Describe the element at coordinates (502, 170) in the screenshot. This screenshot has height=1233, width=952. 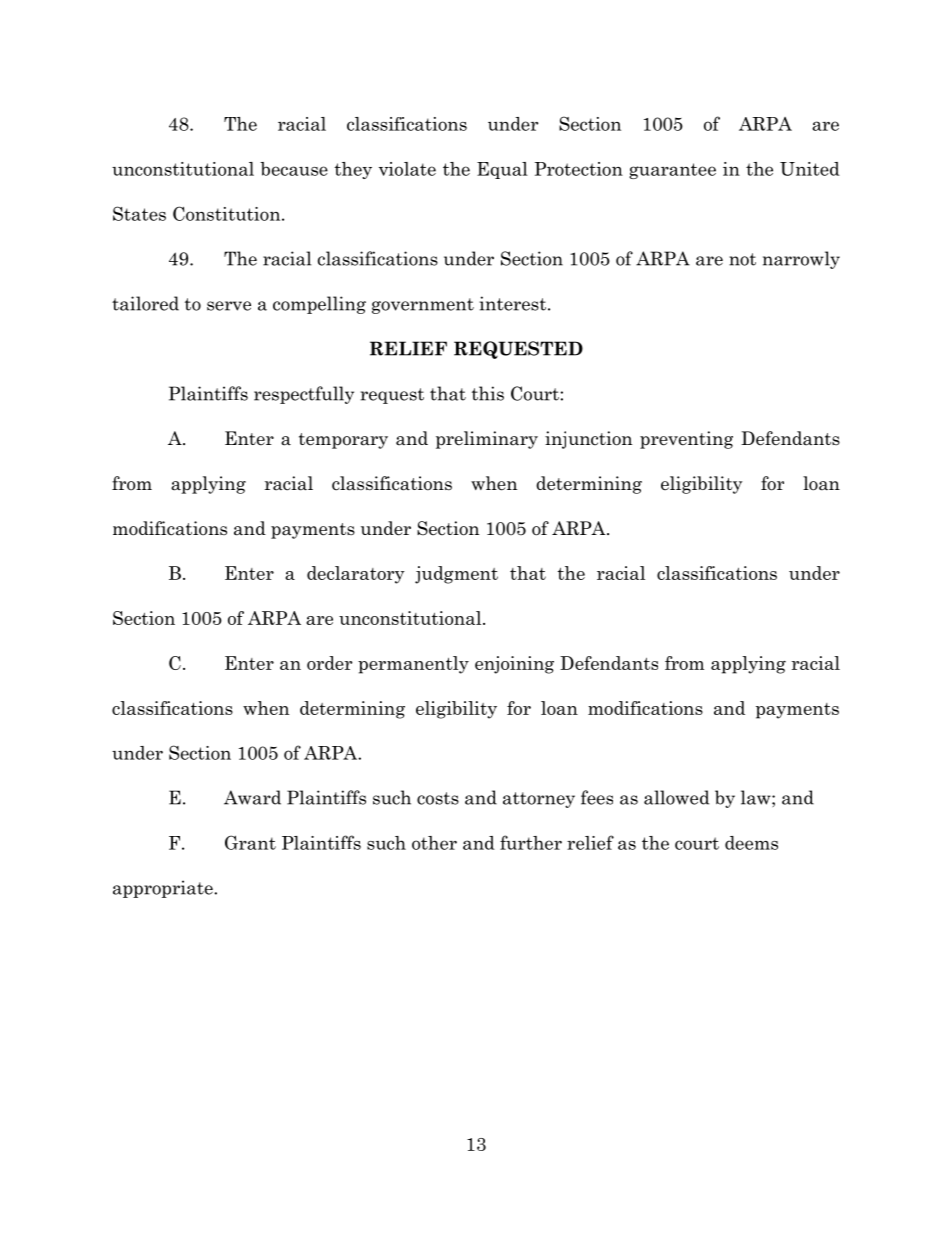
I see `Equal` at that location.
